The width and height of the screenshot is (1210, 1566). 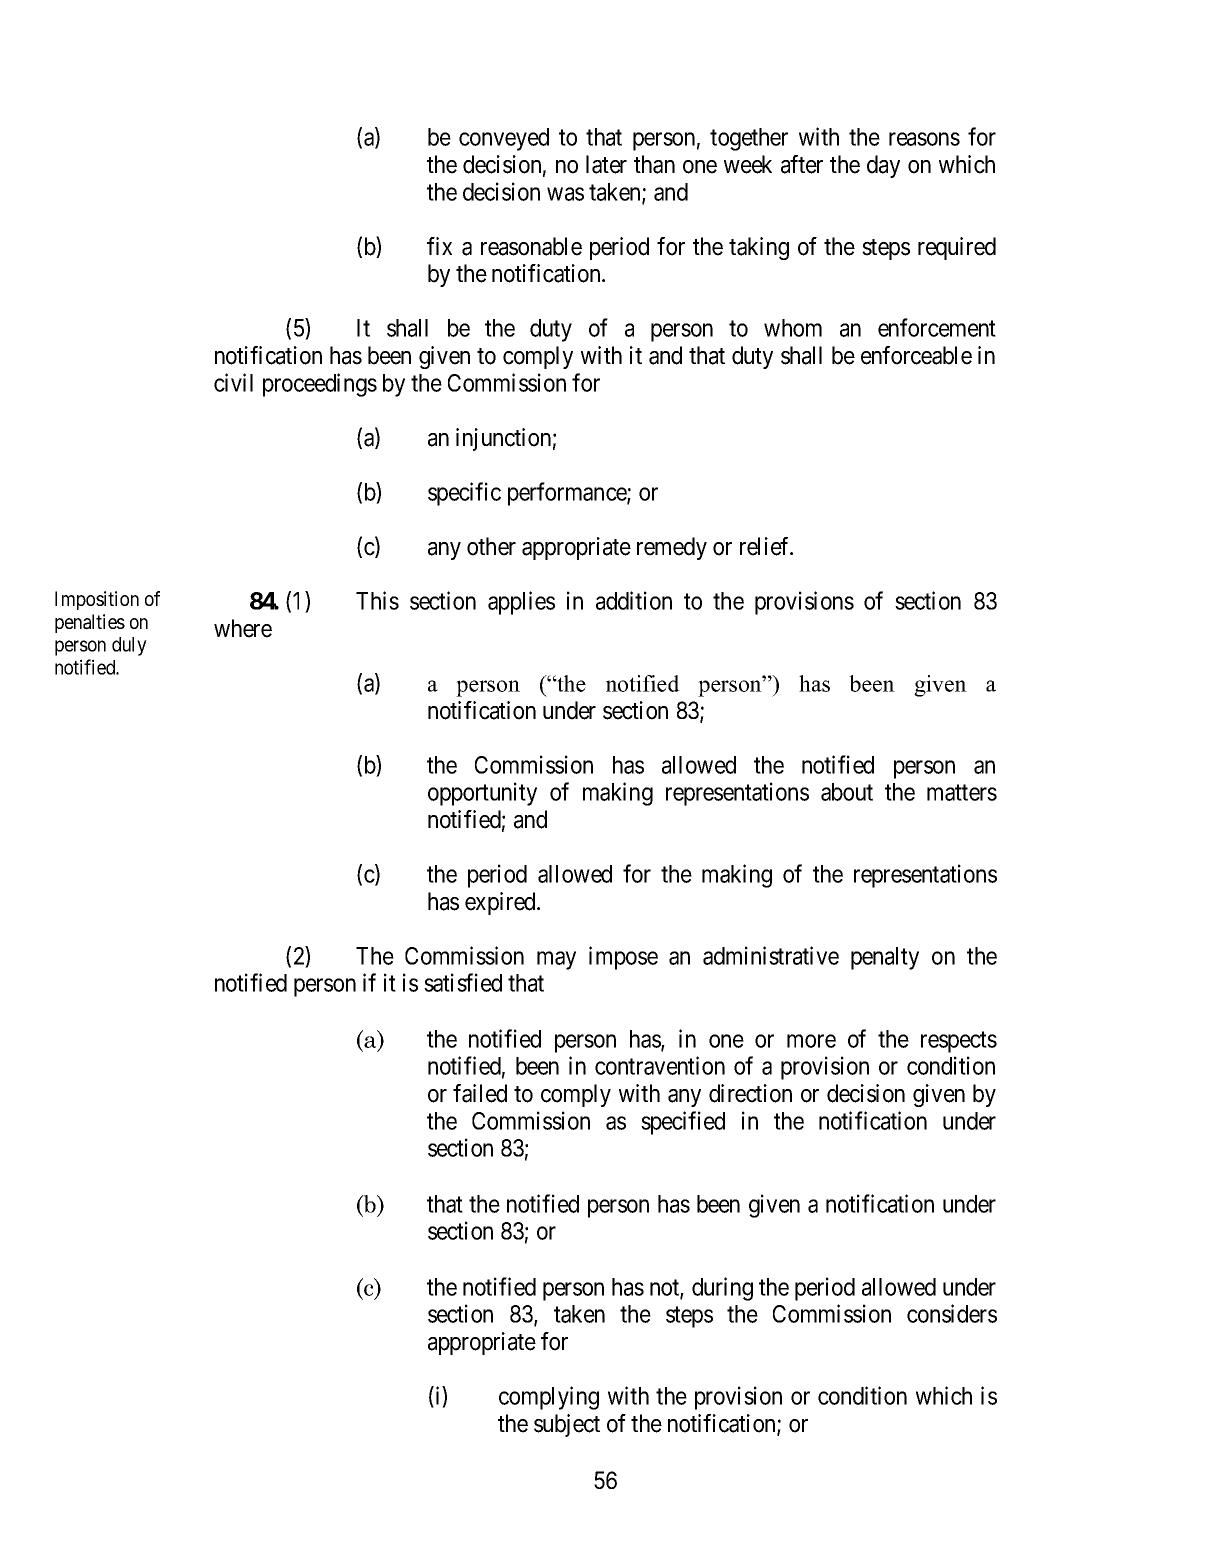 What do you see at coordinates (463, 982) in the screenshot?
I see `satisfied` at bounding box center [463, 982].
